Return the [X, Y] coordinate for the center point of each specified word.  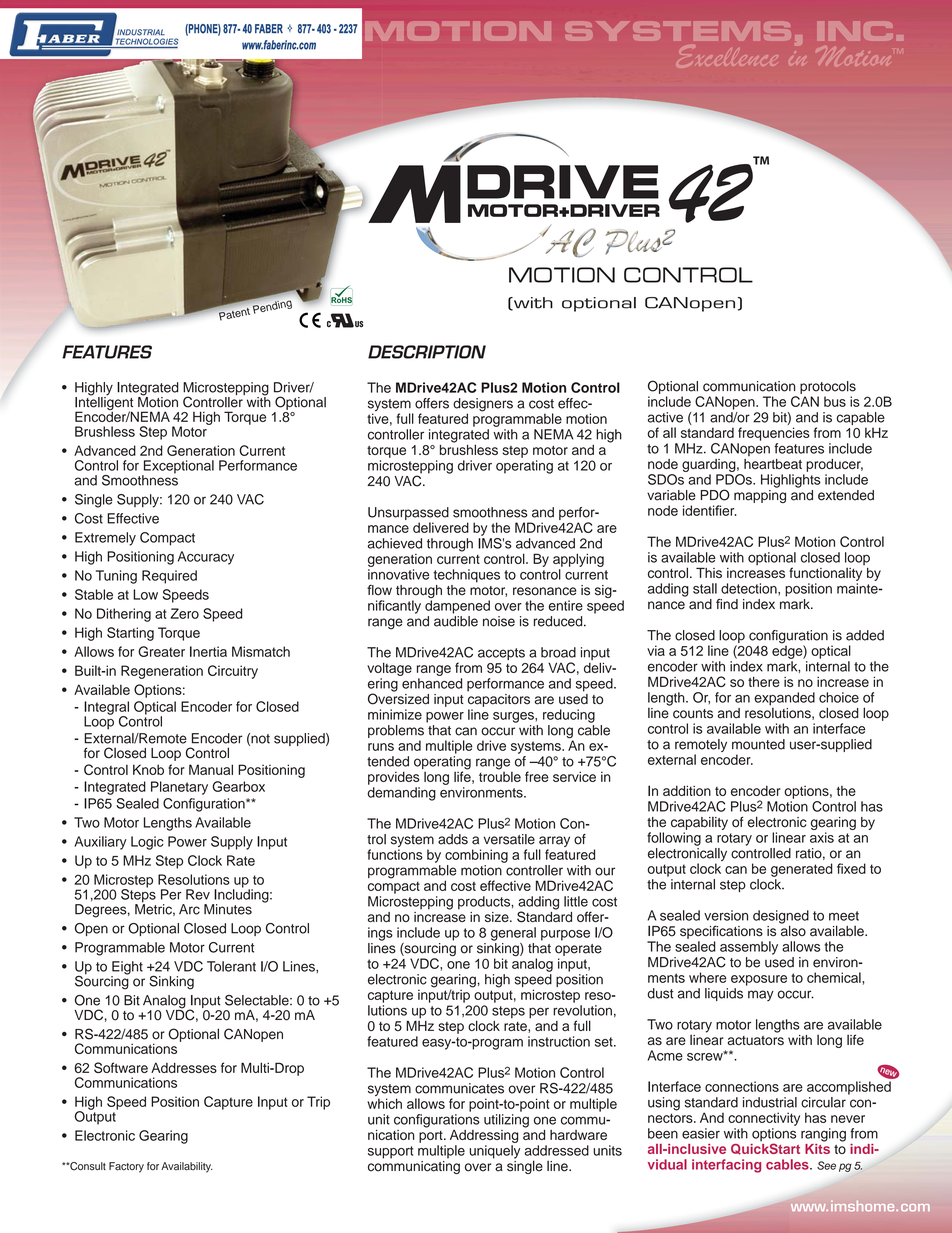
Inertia [208, 651]
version [726, 915]
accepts [501, 654]
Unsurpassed [408, 515]
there [764, 682]
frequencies [774, 434]
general [513, 934]
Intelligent [104, 404]
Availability [187, 1167]
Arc [189, 909]
